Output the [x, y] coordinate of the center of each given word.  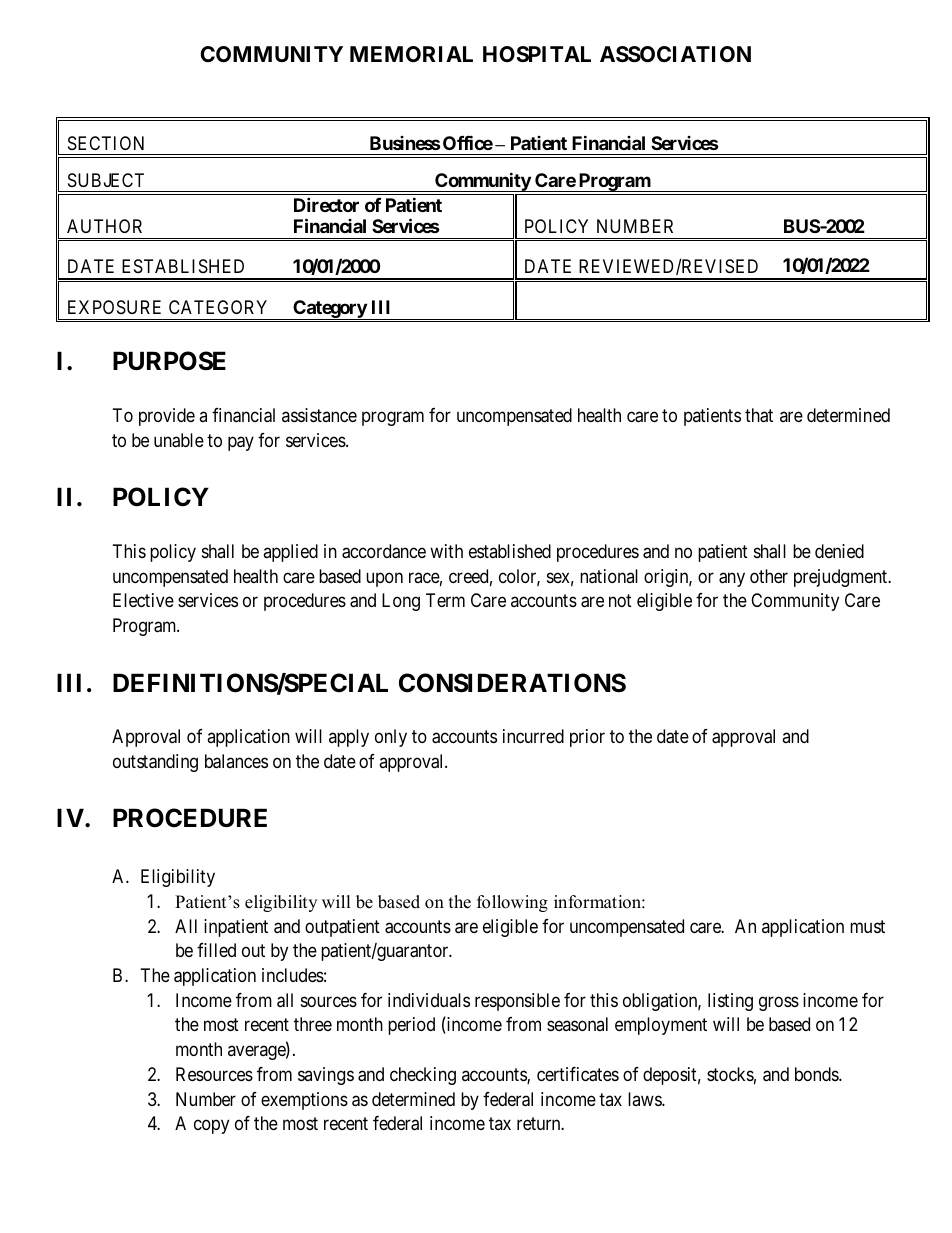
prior [587, 738]
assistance [319, 415]
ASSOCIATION [675, 54]
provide [167, 417]
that [759, 415]
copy [211, 1127]
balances [236, 761]
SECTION [106, 143]
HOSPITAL [537, 54]
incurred [533, 736]
